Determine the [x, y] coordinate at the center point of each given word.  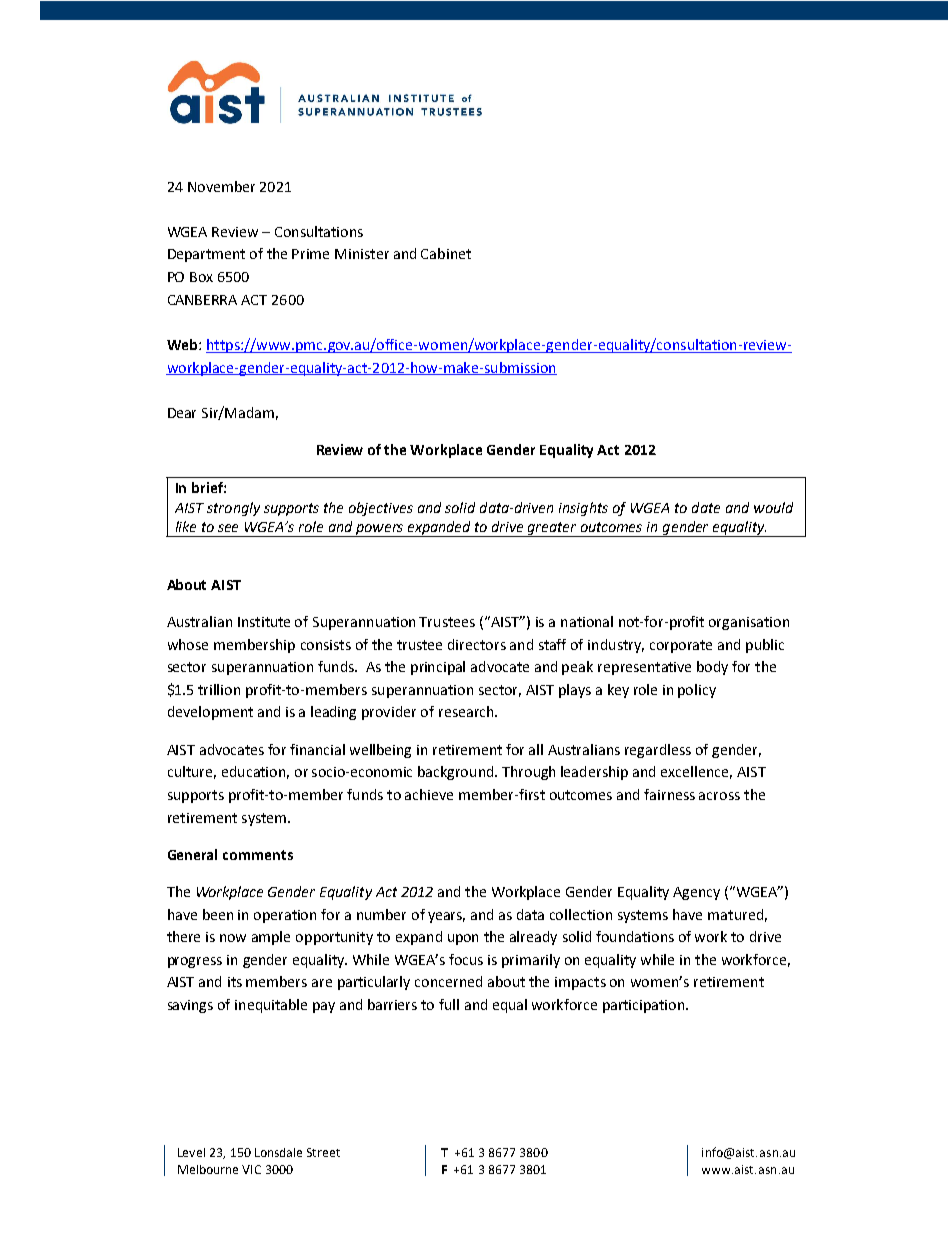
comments [258, 855]
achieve [429, 794]
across [719, 796]
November [221, 186]
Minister [362, 254]
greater [552, 529]
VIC [251, 1169]
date [706, 507]
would [773, 507]
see [228, 528]
